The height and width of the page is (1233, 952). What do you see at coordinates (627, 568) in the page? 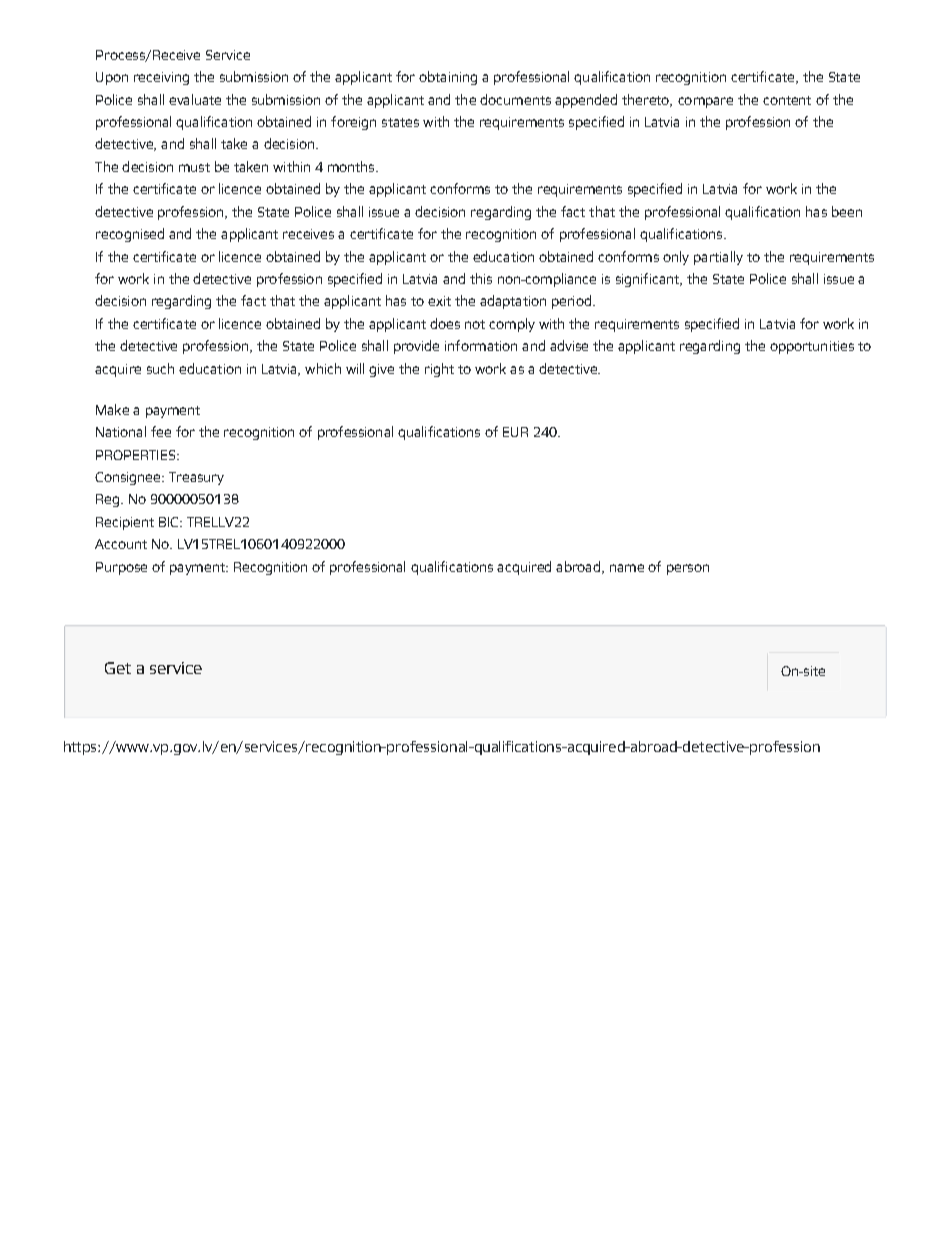
I see `name` at bounding box center [627, 568].
